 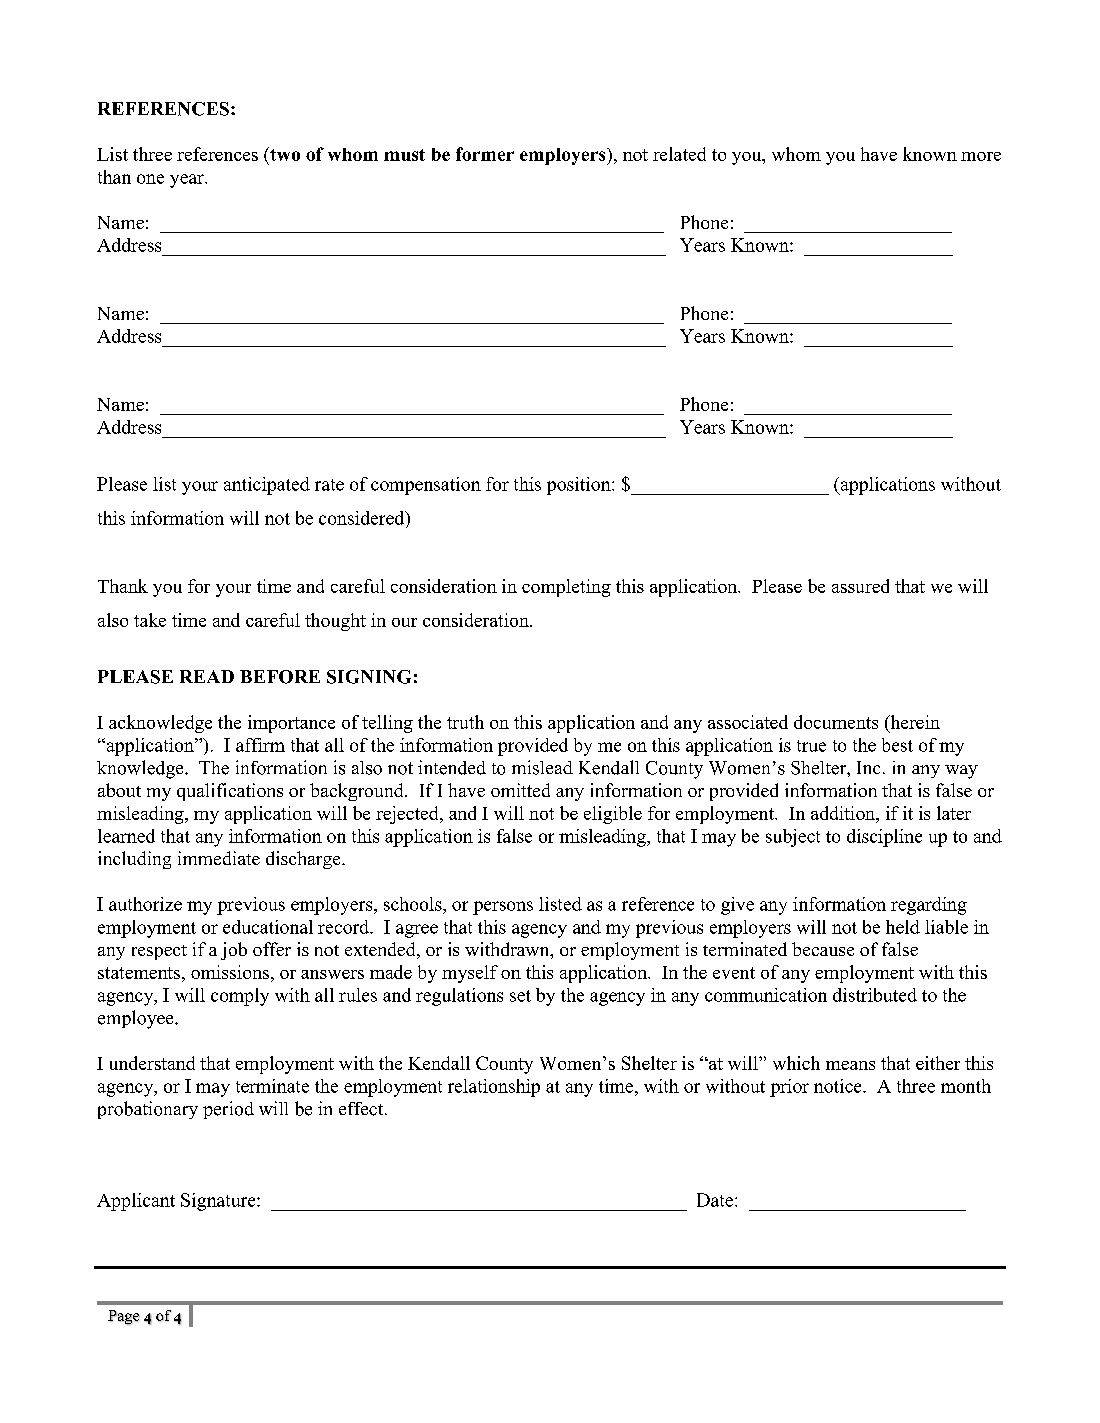 What do you see at coordinates (903, 927) in the page?
I see `held` at bounding box center [903, 927].
